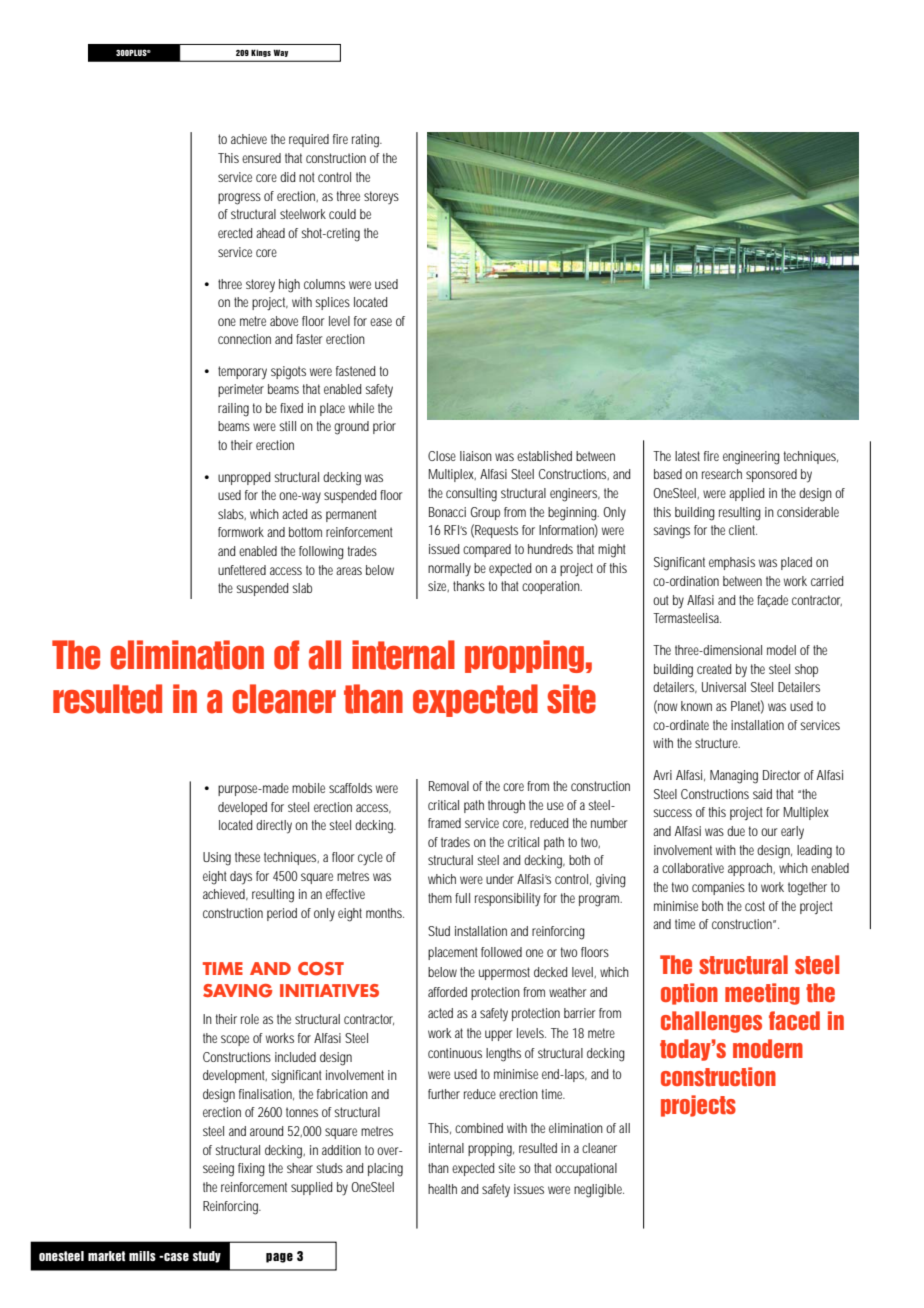 The height and width of the document is (1308, 924). What do you see at coordinates (217, 859) in the document?
I see `Using` at bounding box center [217, 859].
